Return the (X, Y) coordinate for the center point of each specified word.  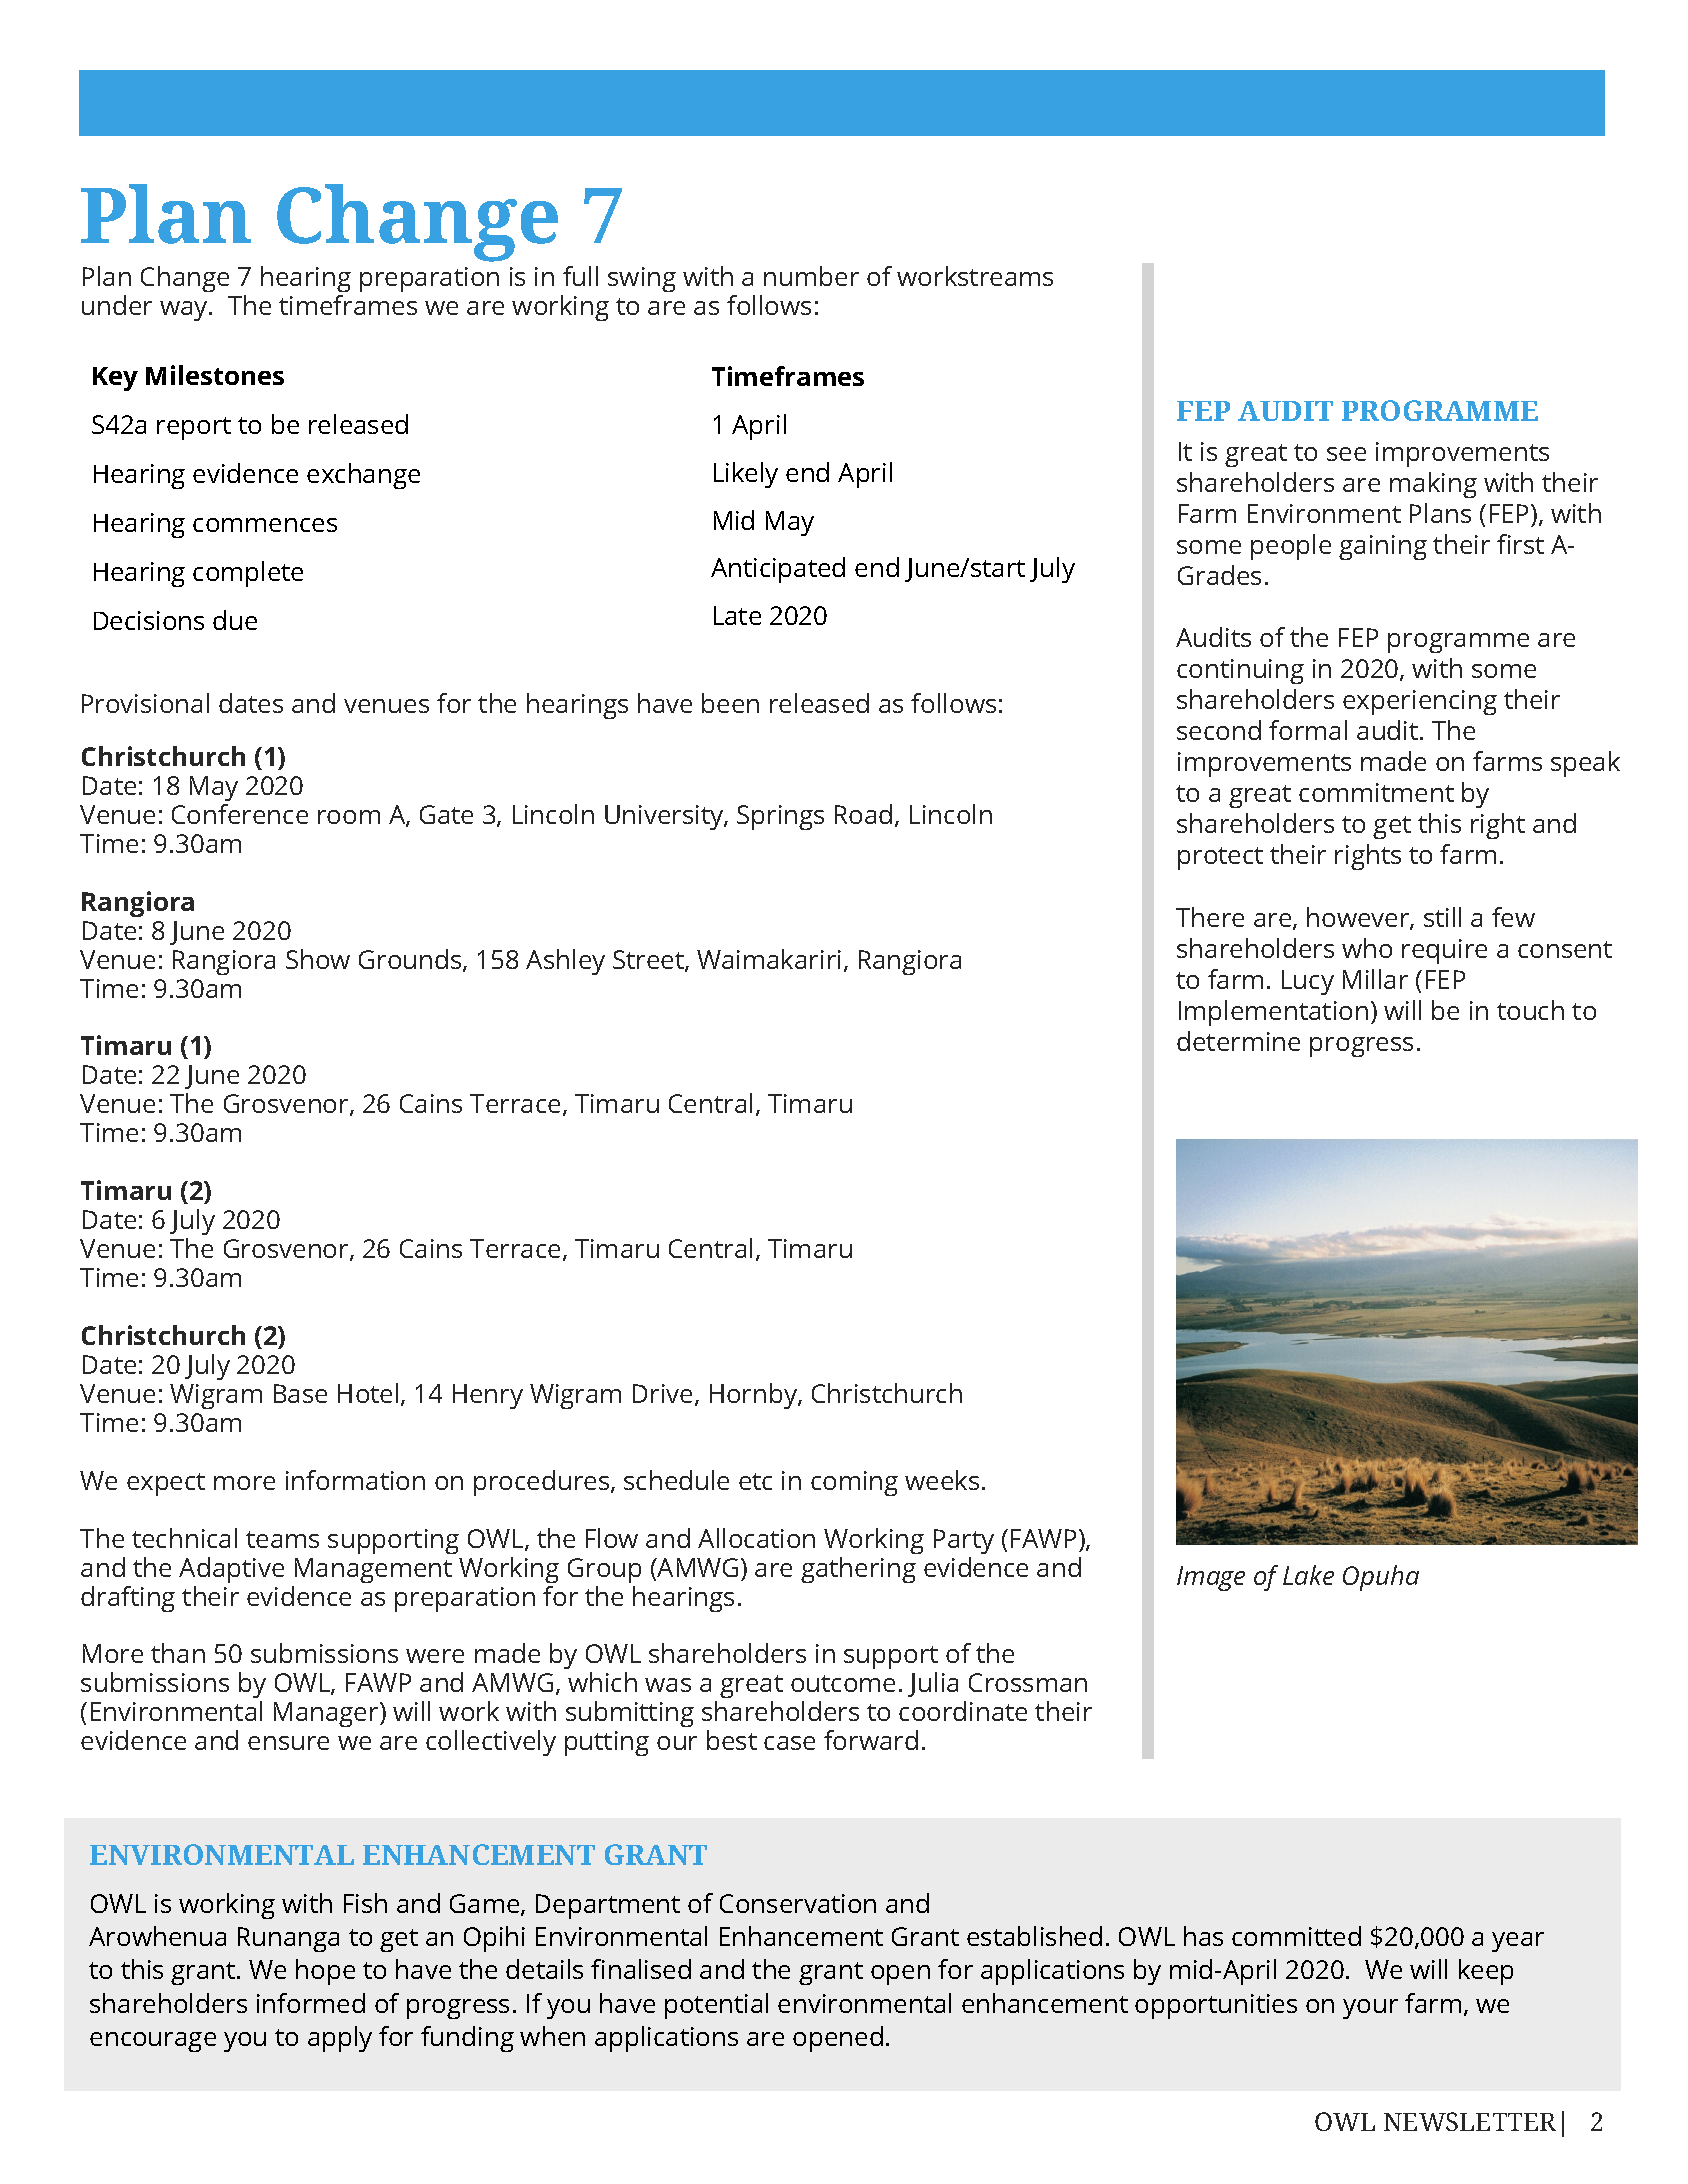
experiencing (1420, 702)
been (730, 703)
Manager (327, 1714)
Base (300, 1393)
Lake (1308, 1575)
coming (854, 1483)
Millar (1375, 979)
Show (318, 959)
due (235, 620)
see (1346, 454)
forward (871, 1740)
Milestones (215, 375)
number (811, 276)
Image (1211, 1578)
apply (340, 2039)
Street (649, 961)
